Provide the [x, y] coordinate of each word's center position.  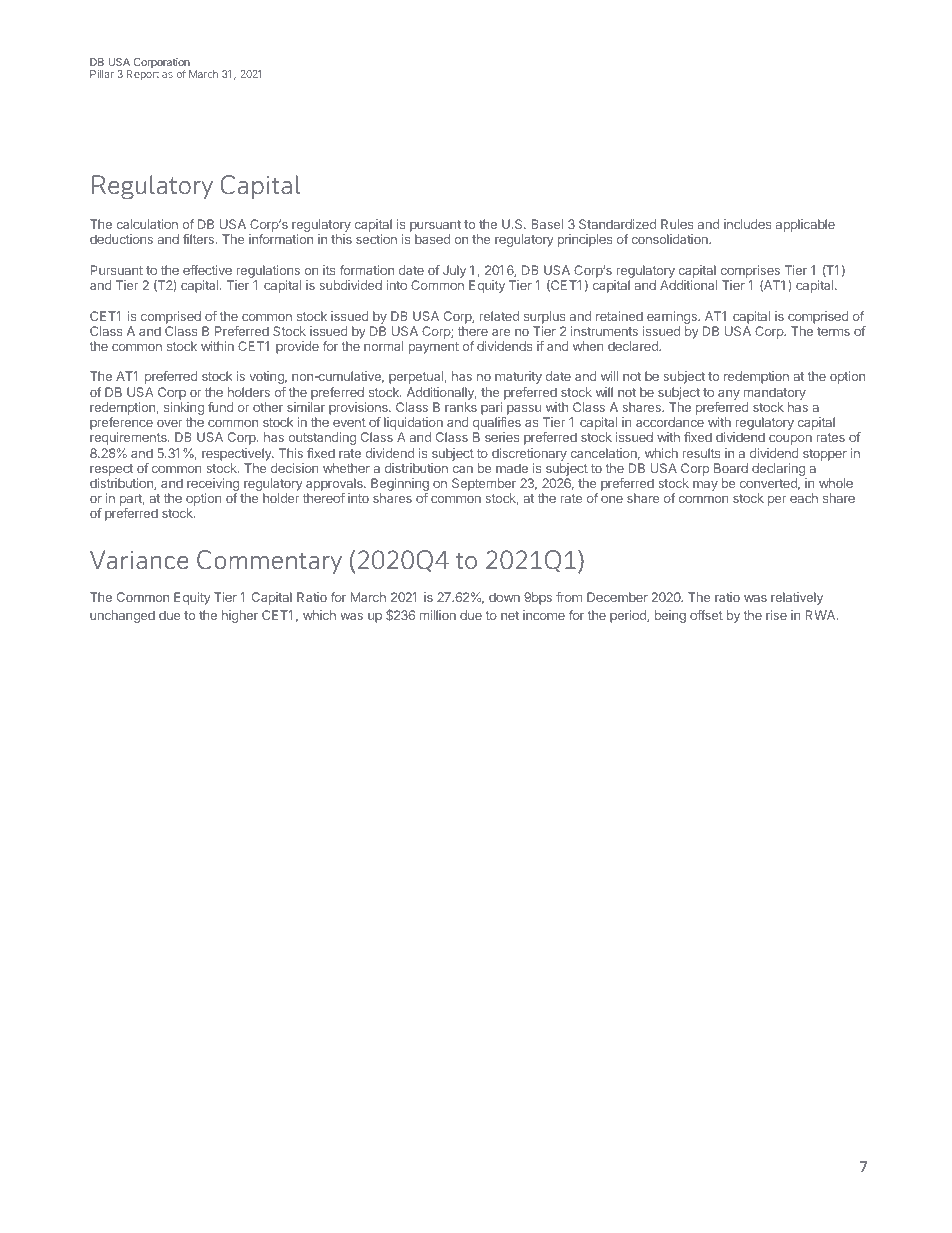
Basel [547, 224]
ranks [461, 407]
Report [143, 75]
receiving [213, 486]
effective [207, 270]
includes [747, 224]
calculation [147, 224]
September [484, 486]
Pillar [102, 74]
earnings [673, 317]
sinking [184, 410]
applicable [805, 225]
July [454, 271]
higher [240, 616]
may [705, 485]
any [729, 395]
